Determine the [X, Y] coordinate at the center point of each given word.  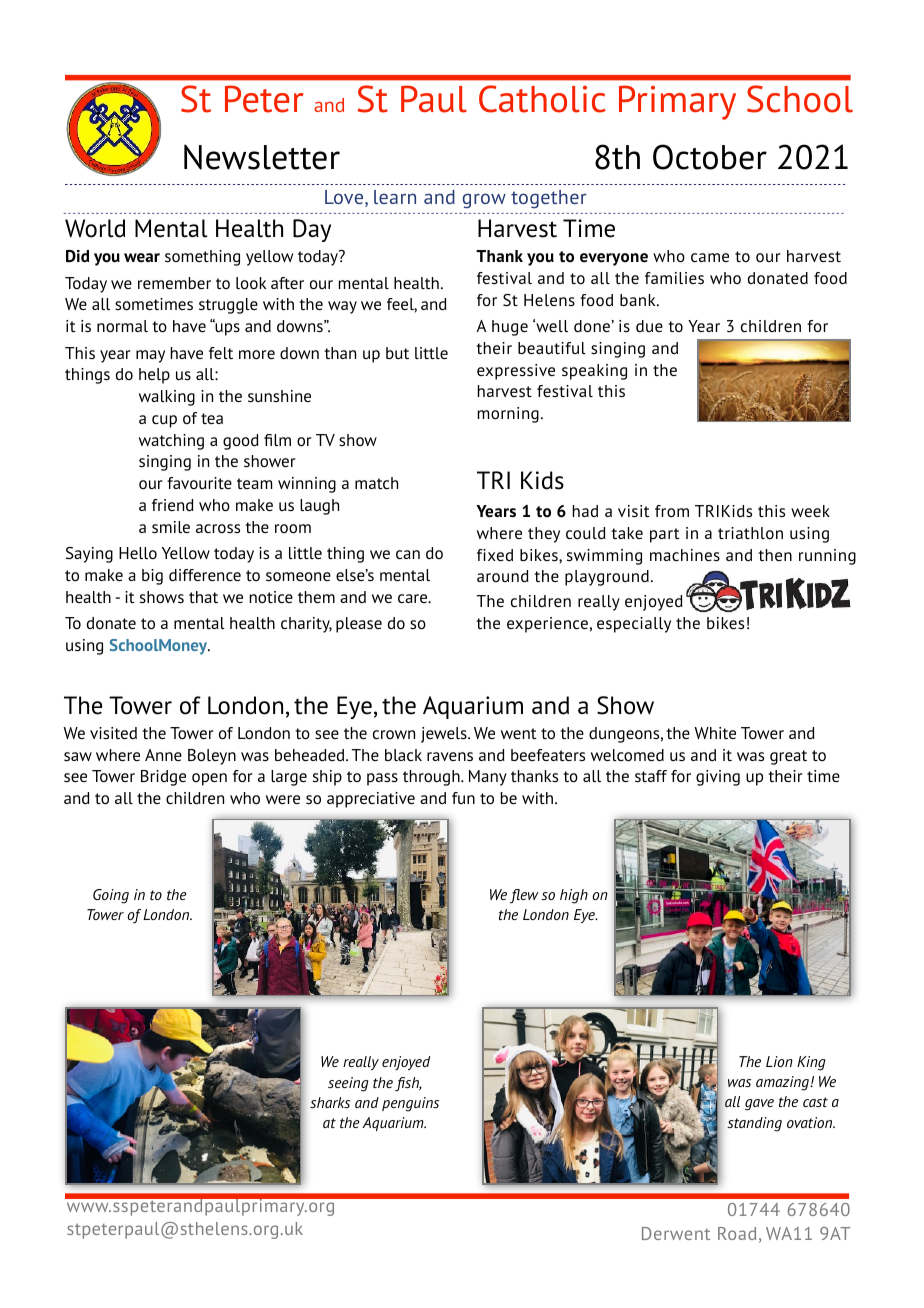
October [710, 157]
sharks [330, 1102]
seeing [348, 1084]
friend [173, 505]
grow [484, 201]
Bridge [163, 778]
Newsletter [262, 157]
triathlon [750, 533]
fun [463, 798]
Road [737, 1233]
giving [718, 778]
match [376, 483]
